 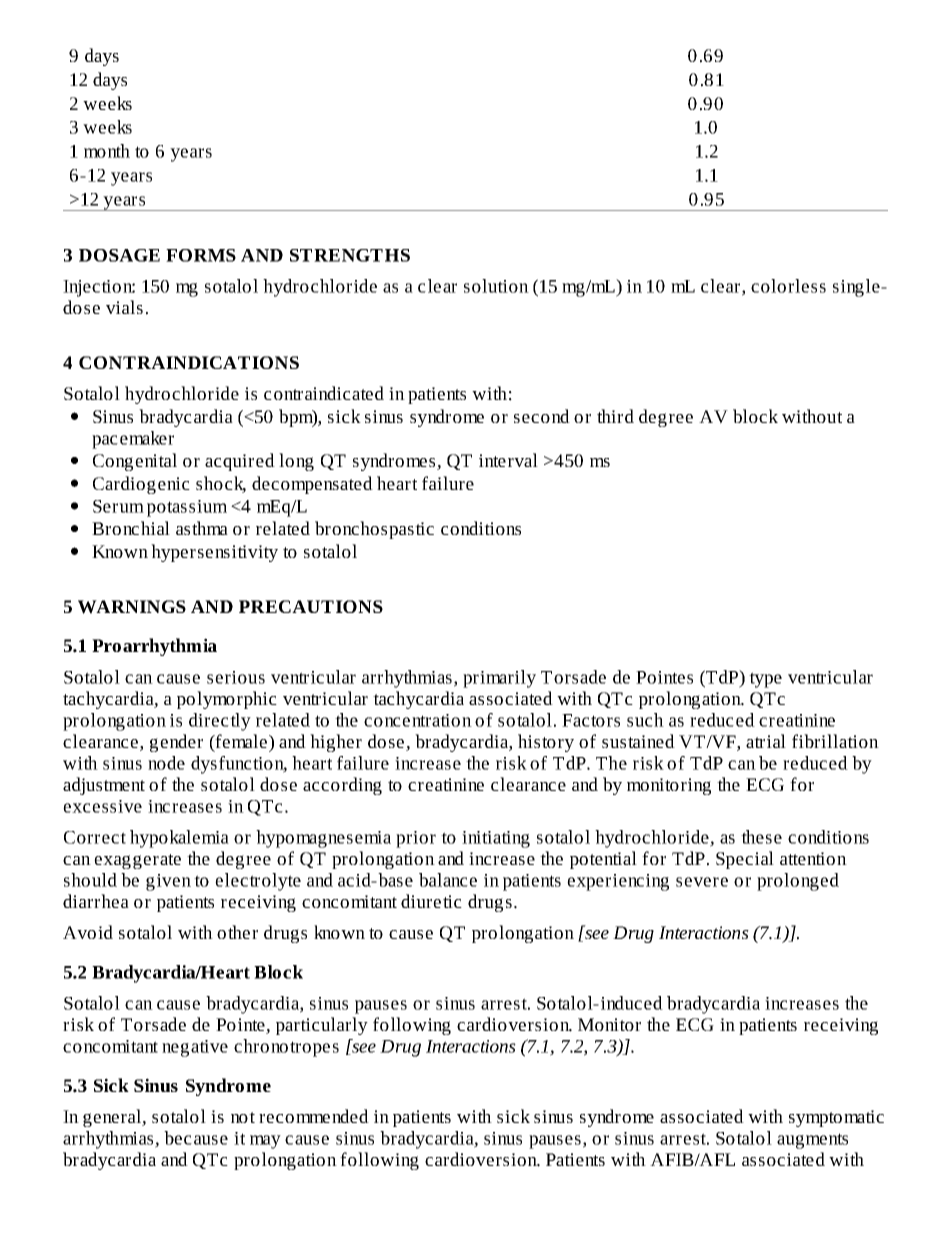 I want to click on colorless, so click(x=788, y=286).
